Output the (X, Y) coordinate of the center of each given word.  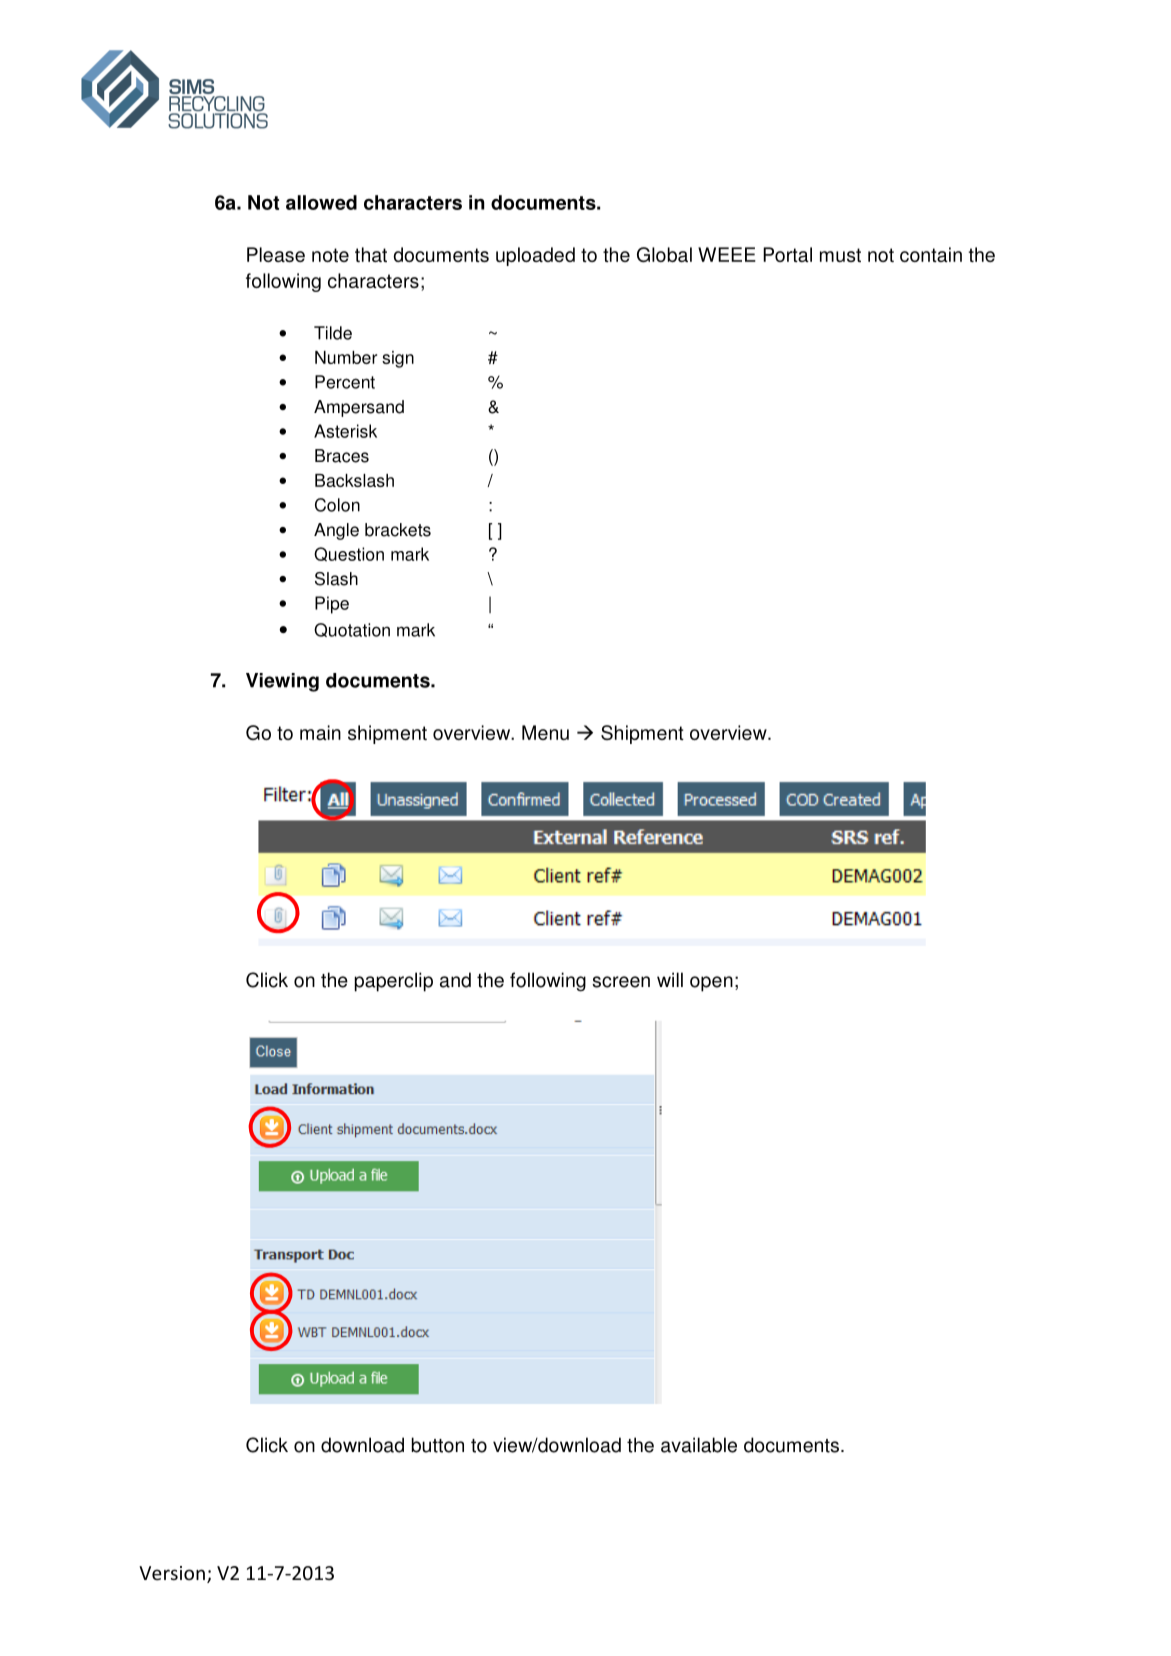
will (670, 979)
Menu (545, 732)
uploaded (535, 256)
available (699, 1445)
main (320, 732)
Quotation (352, 630)
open (711, 984)
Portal (787, 254)
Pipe (332, 605)
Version (172, 1573)
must (840, 255)
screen (621, 982)
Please (276, 254)
